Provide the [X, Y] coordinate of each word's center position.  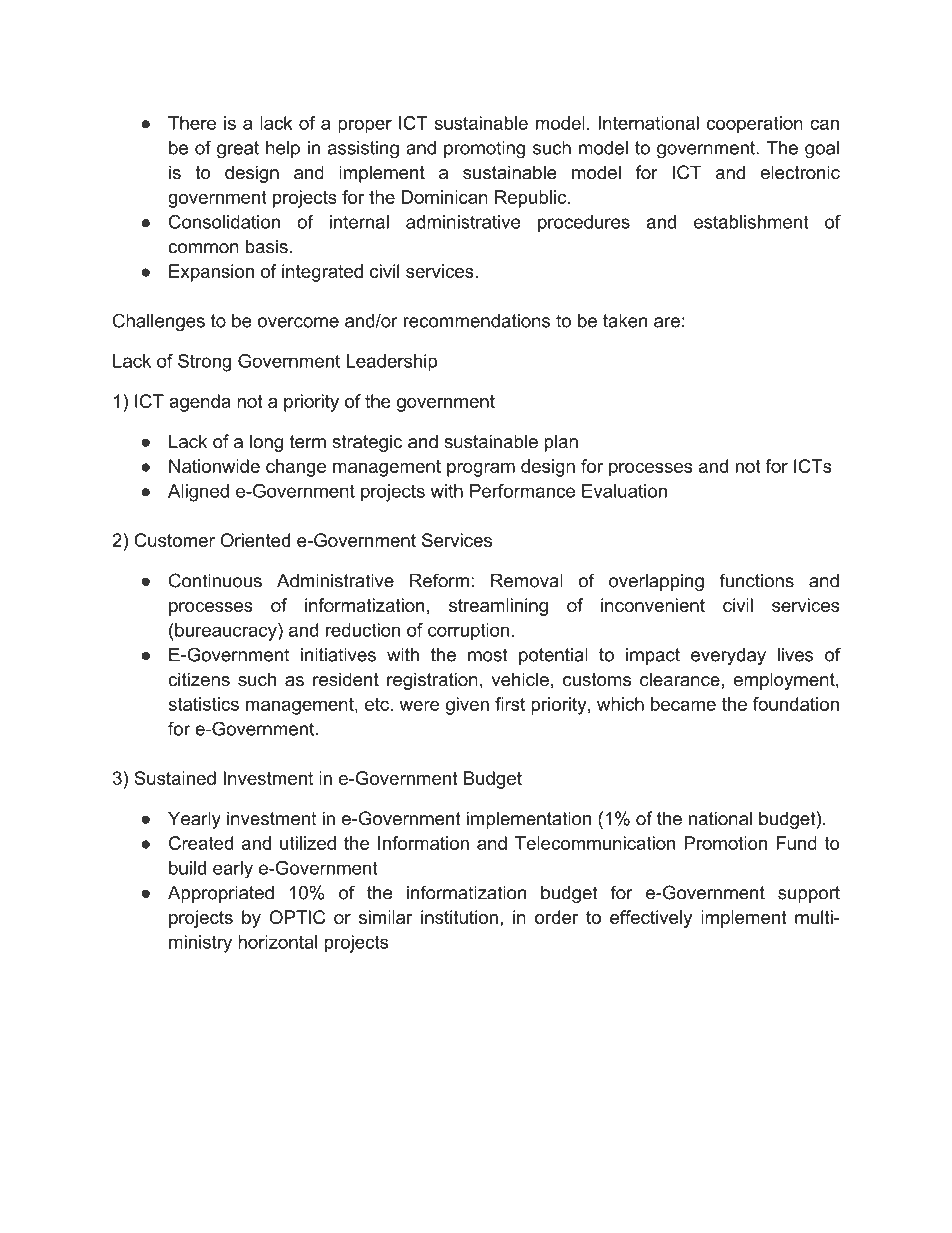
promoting [484, 150]
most [488, 655]
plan [561, 443]
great [238, 150]
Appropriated [221, 894]
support [809, 894]
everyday [728, 656]
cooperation [754, 125]
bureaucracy [226, 632]
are [667, 322]
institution [459, 917]
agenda [200, 403]
